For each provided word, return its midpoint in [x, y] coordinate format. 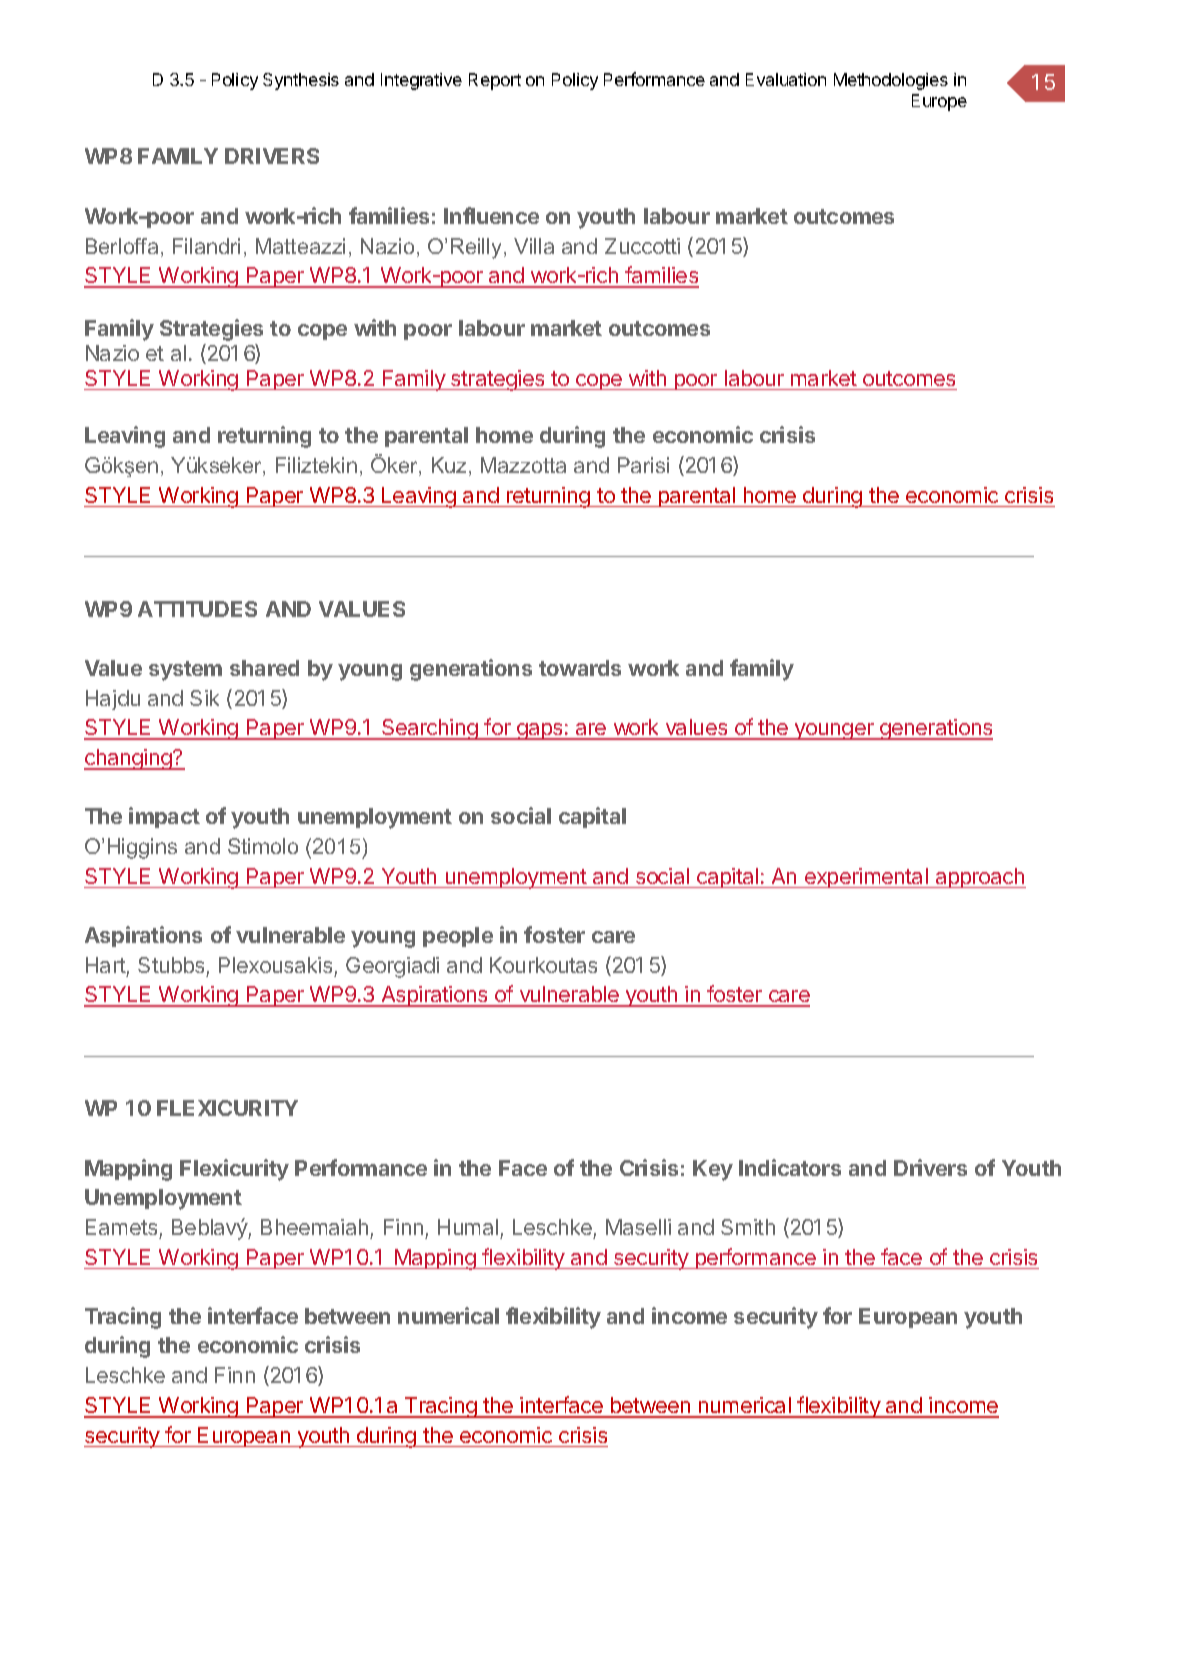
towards [580, 668]
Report [495, 81]
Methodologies [891, 81]
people [458, 937]
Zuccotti [642, 246]
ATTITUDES [197, 609]
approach [979, 878]
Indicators [790, 1167]
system [185, 671]
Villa [534, 246]
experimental [866, 878]
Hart [106, 965]
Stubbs [171, 965]
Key [713, 1170]
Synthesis [301, 81]
